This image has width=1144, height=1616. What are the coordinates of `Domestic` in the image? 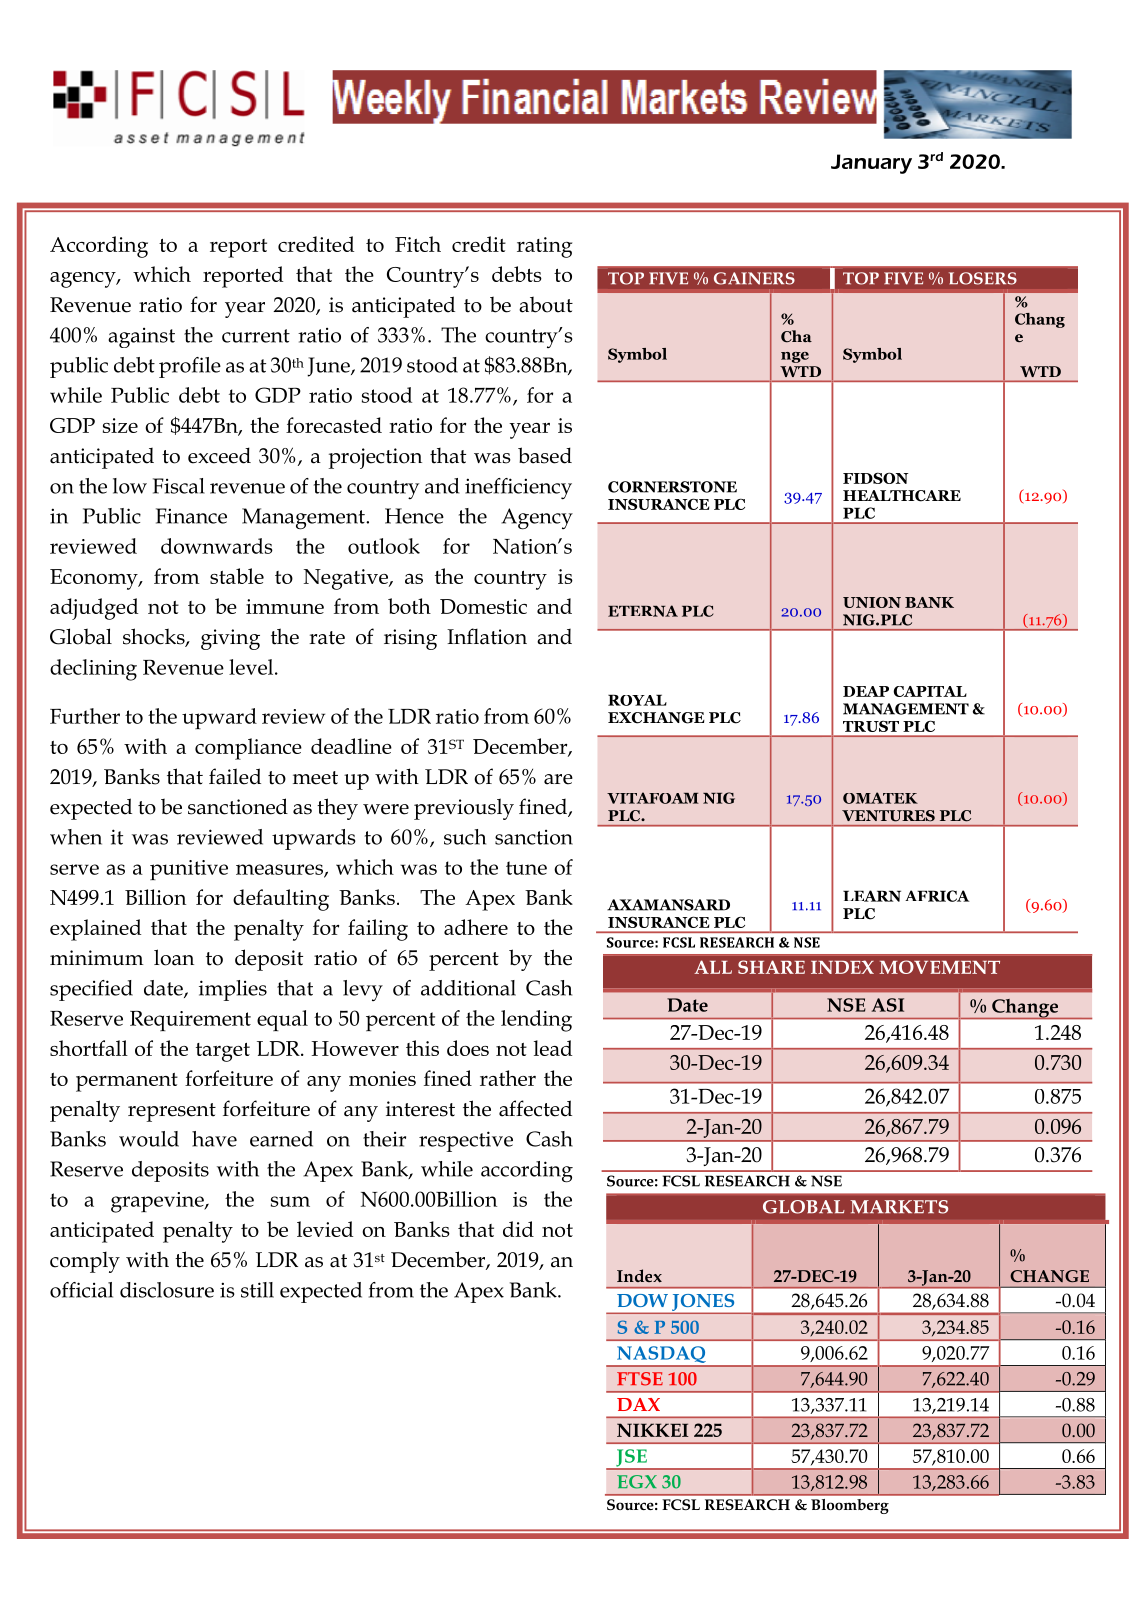 It's located at (483, 606).
